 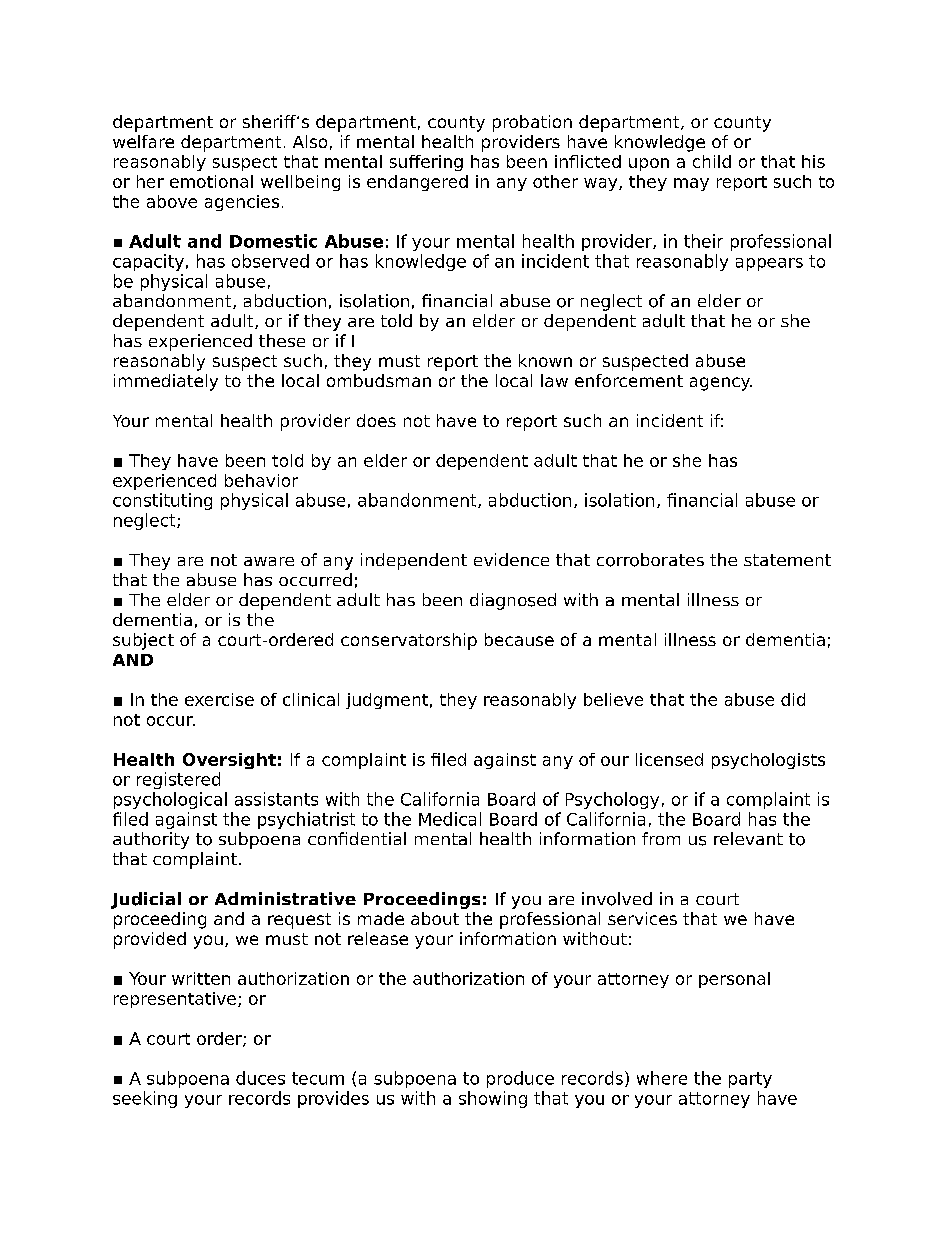 I want to click on emotional, so click(x=211, y=181).
